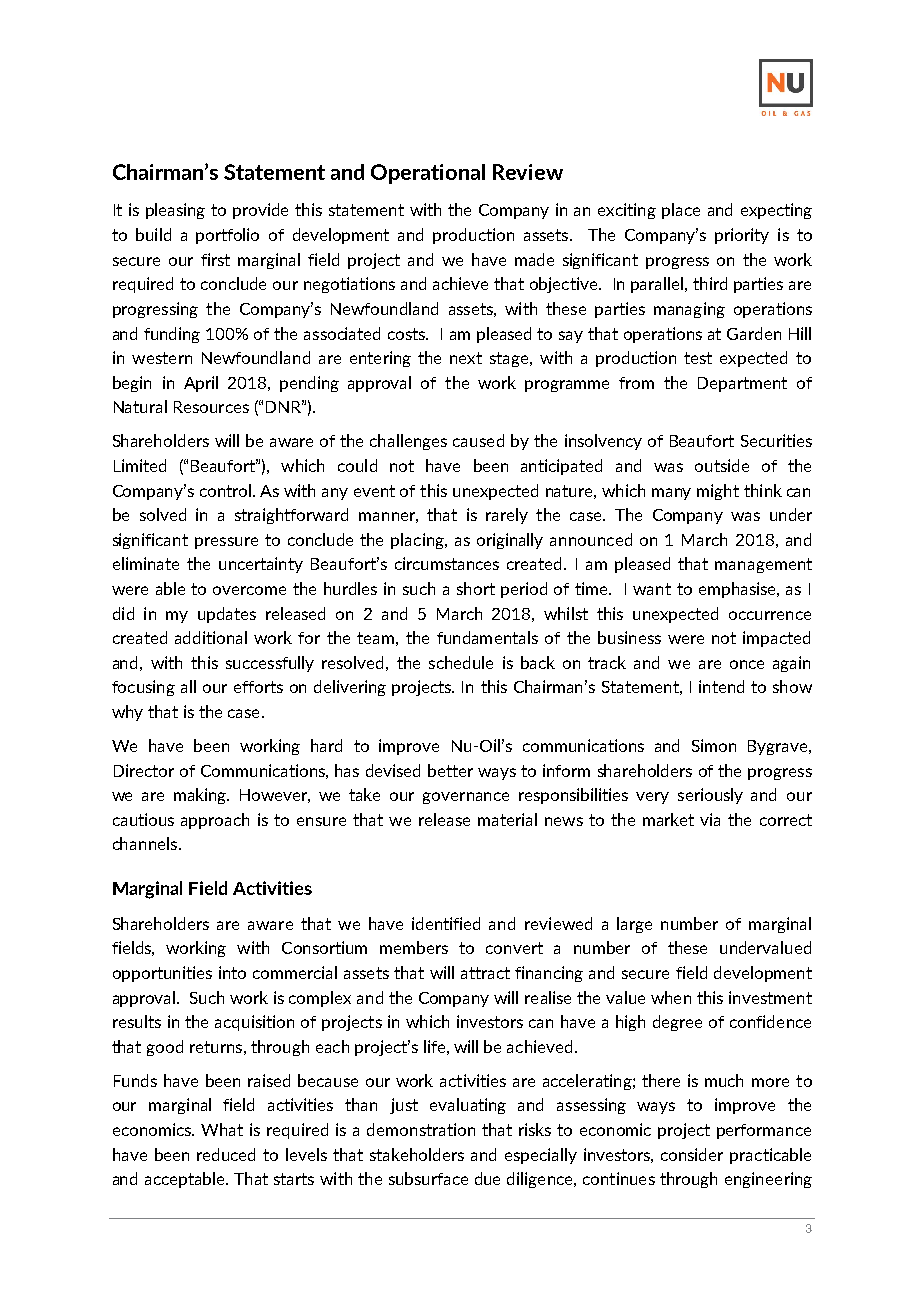 The image size is (924, 1308). Describe the element at coordinates (721, 686) in the document. I see `intend` at that location.
